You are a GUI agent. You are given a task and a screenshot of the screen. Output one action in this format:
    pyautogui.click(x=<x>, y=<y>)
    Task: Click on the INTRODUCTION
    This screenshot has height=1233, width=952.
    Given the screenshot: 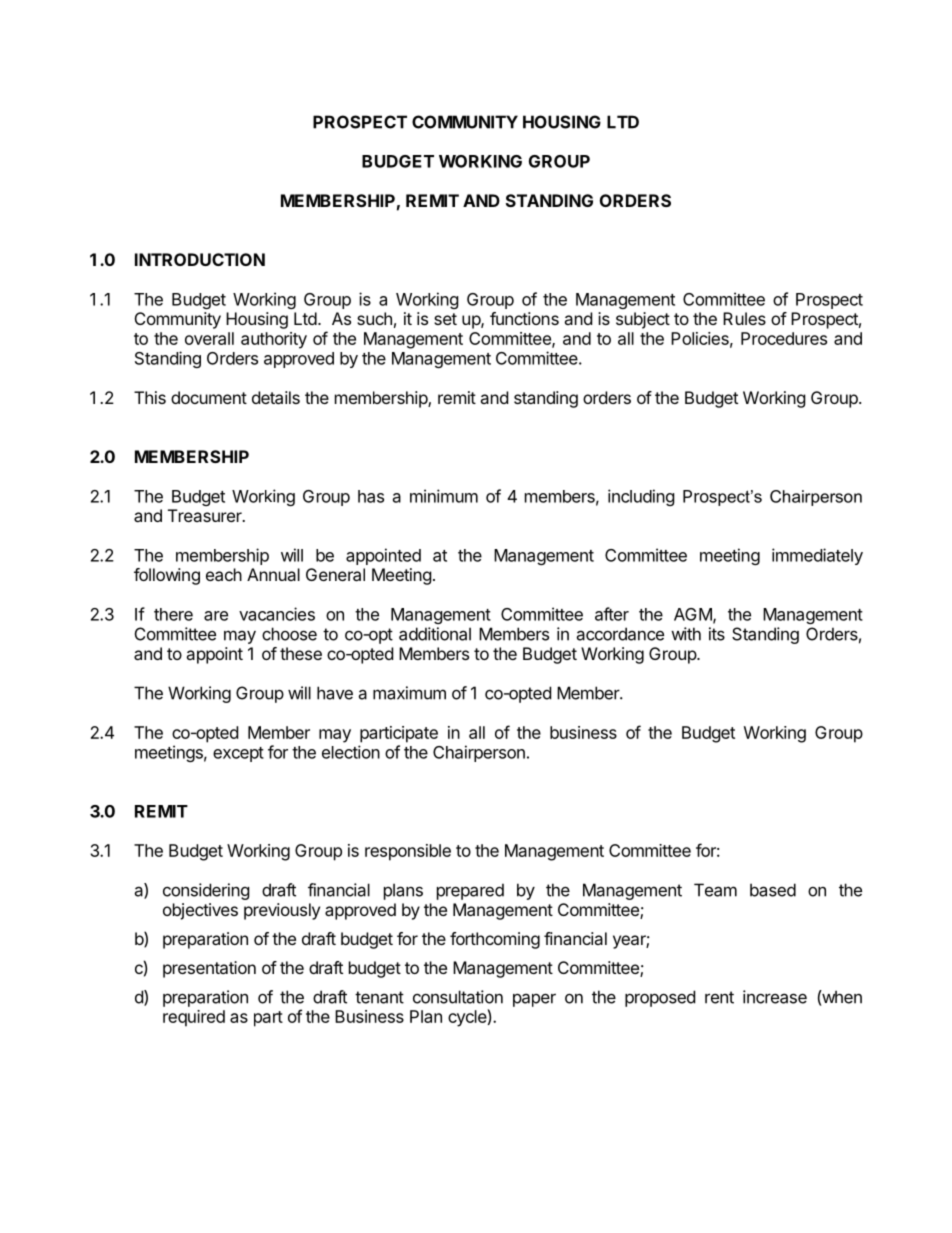 What is the action you would take?
    pyautogui.click(x=200, y=259)
